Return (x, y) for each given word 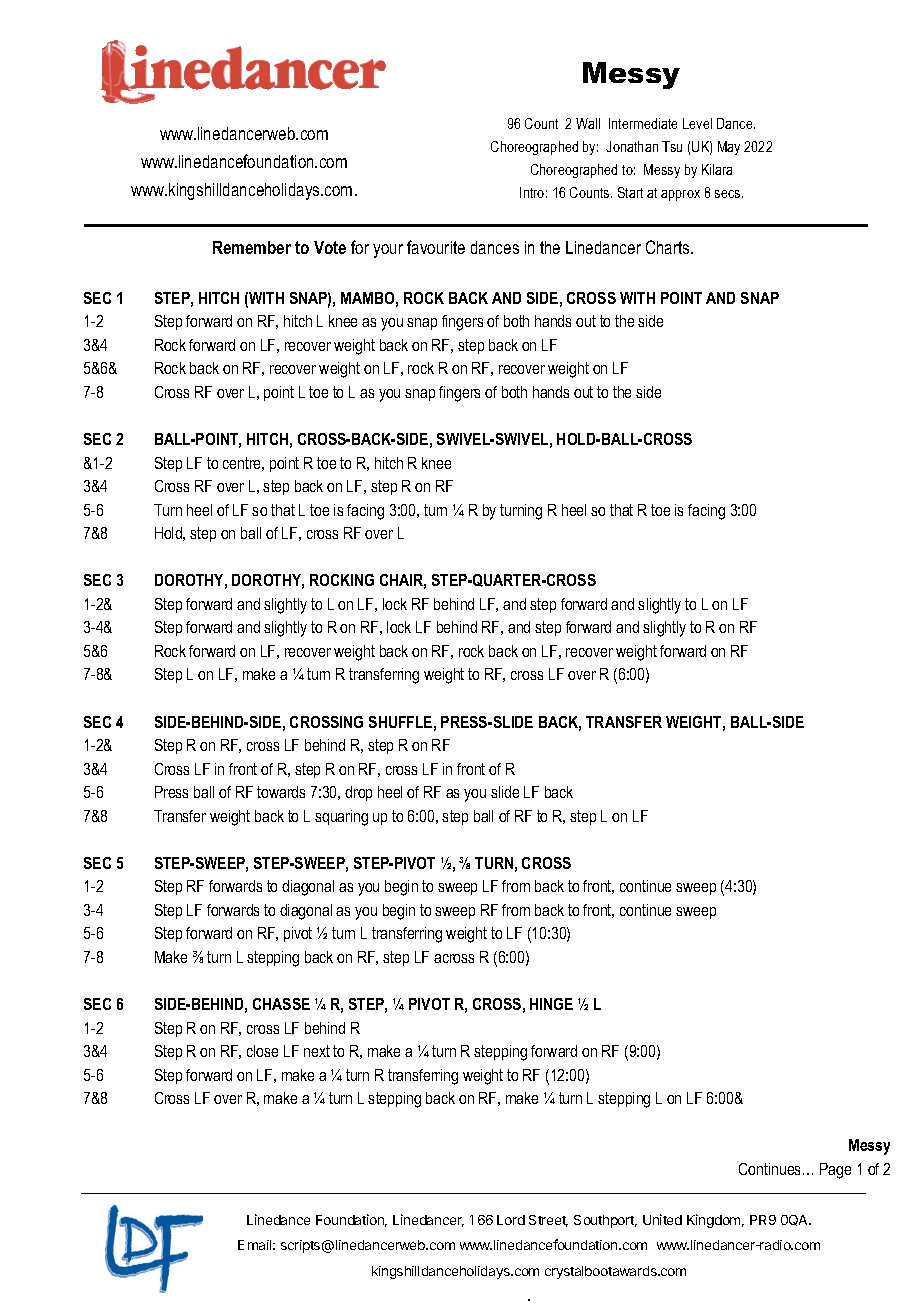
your (388, 251)
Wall (588, 123)
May (729, 148)
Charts (669, 247)
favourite (436, 247)
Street (548, 1221)
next (317, 1051)
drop (358, 793)
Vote (330, 247)
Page (835, 1171)
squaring (341, 818)
